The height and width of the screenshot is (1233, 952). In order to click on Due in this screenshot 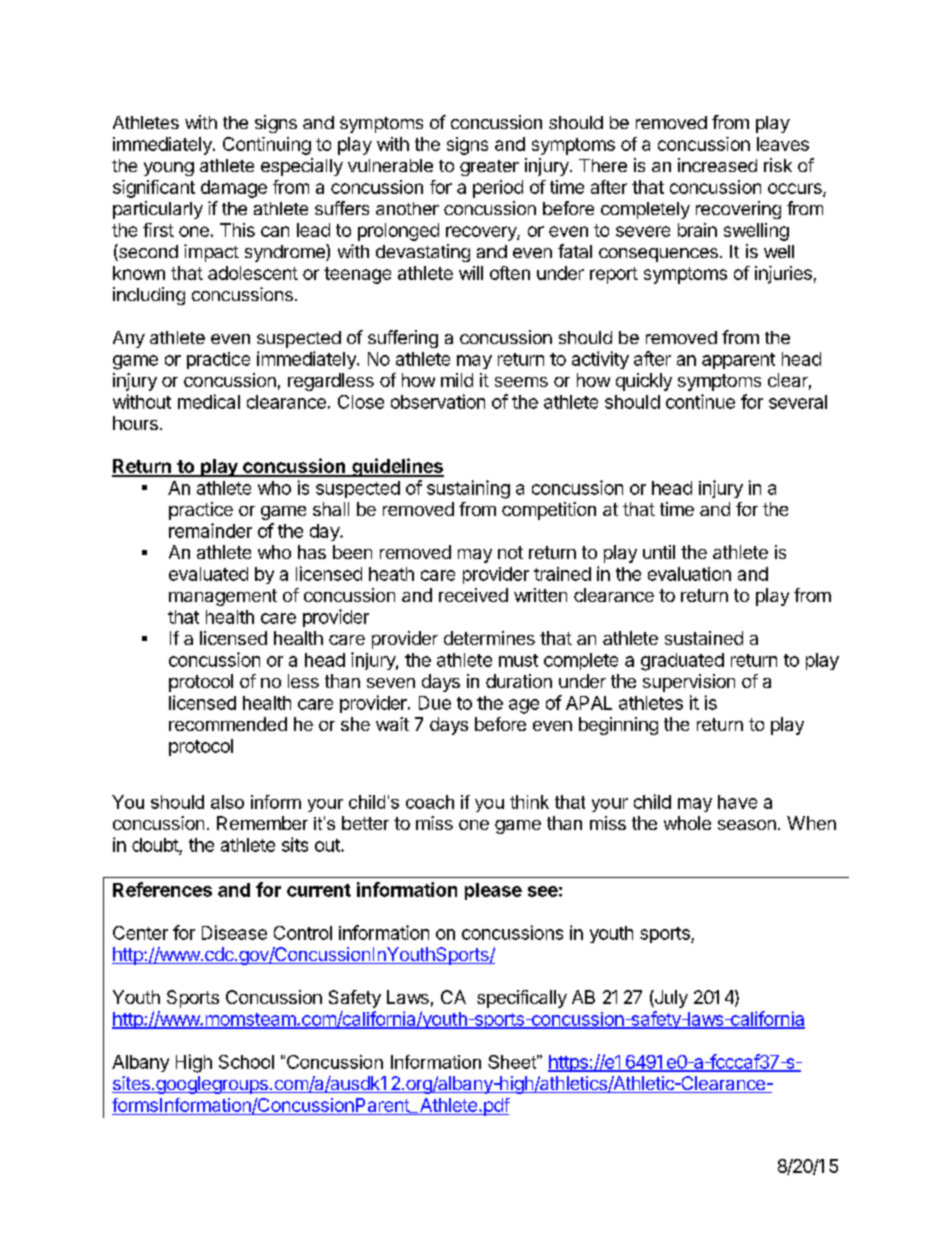, I will do `click(435, 703)`.
